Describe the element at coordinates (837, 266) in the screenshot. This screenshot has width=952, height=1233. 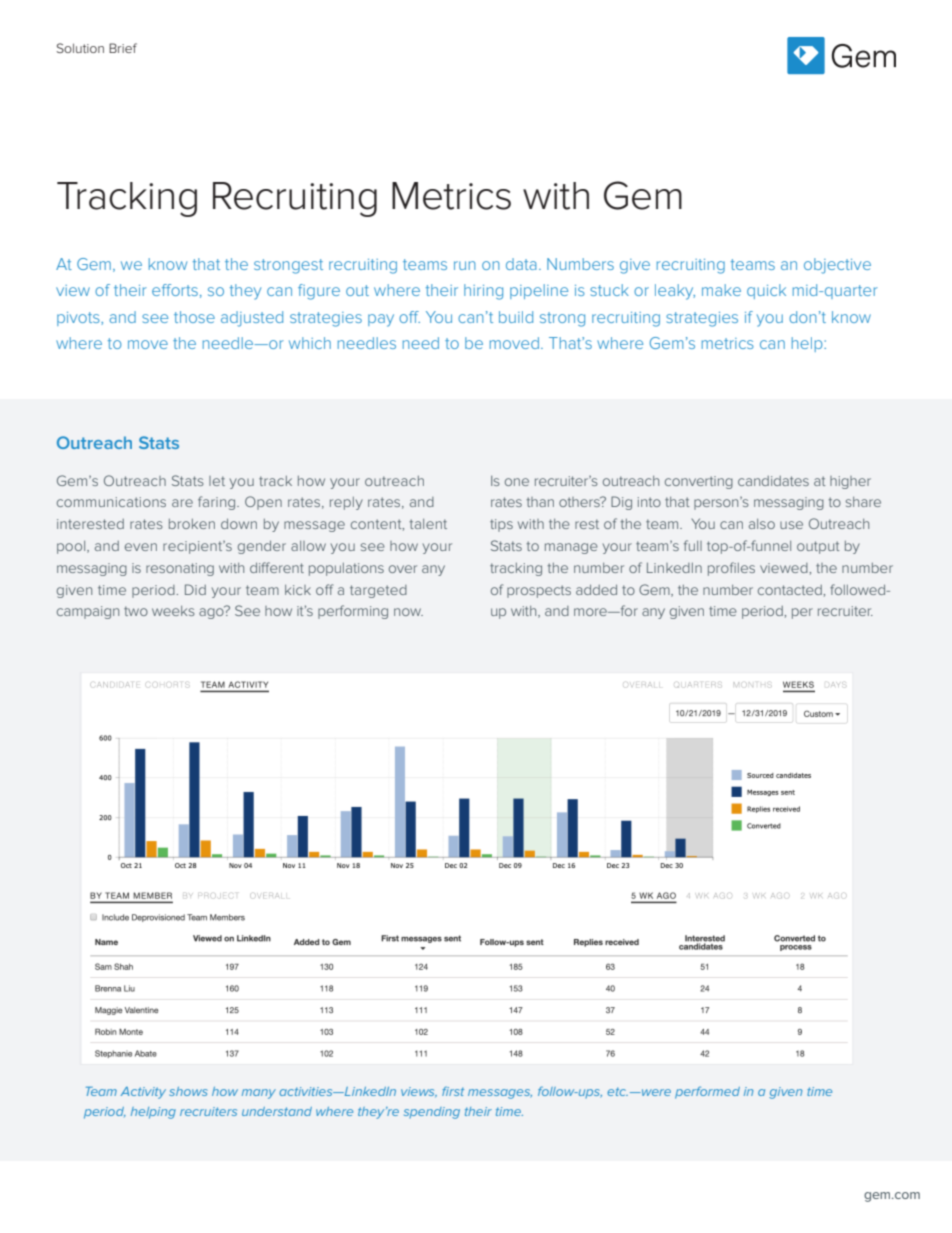
I see `objective` at that location.
